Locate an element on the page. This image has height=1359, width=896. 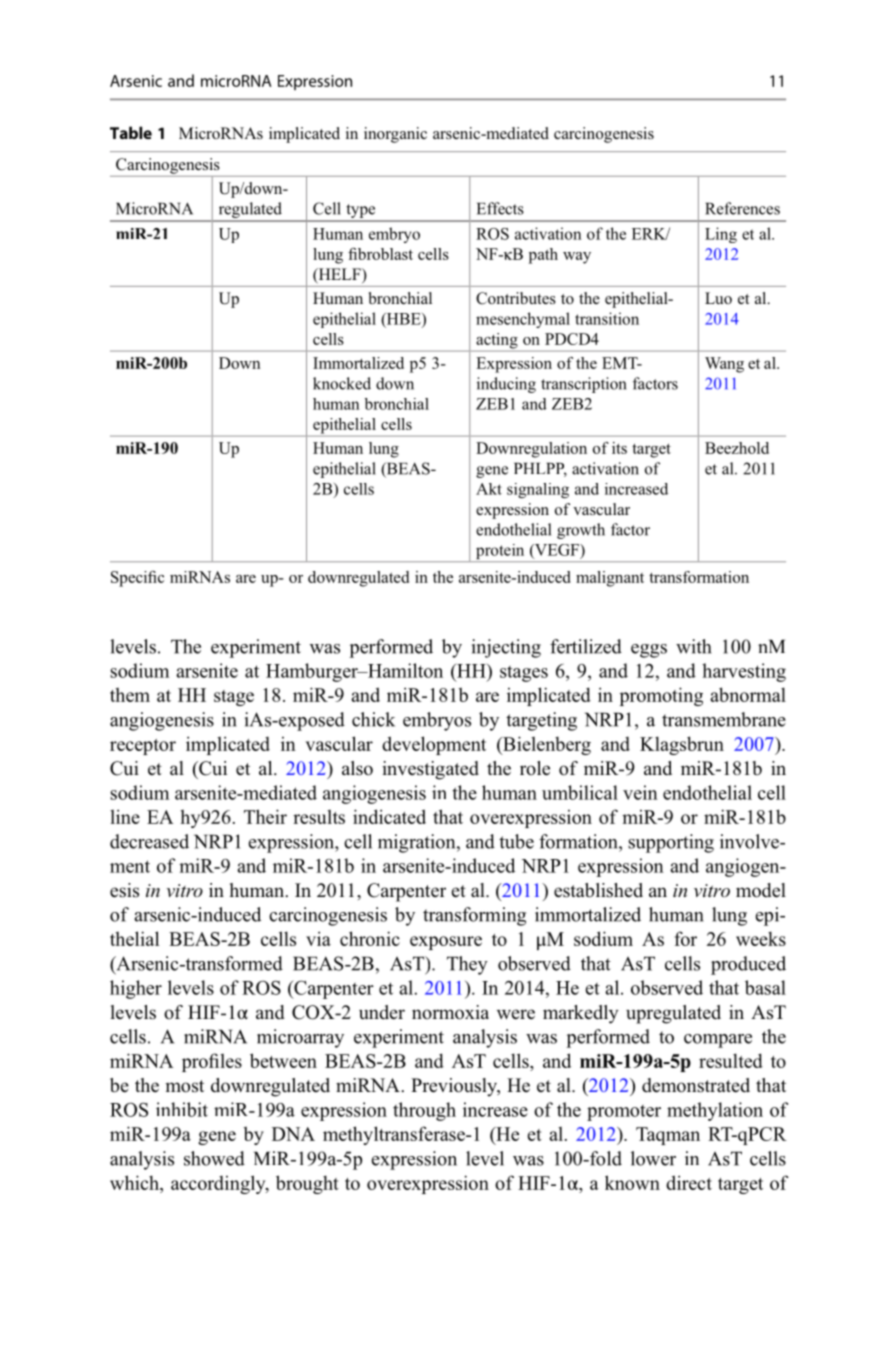
inorganic is located at coordinates (395, 135).
